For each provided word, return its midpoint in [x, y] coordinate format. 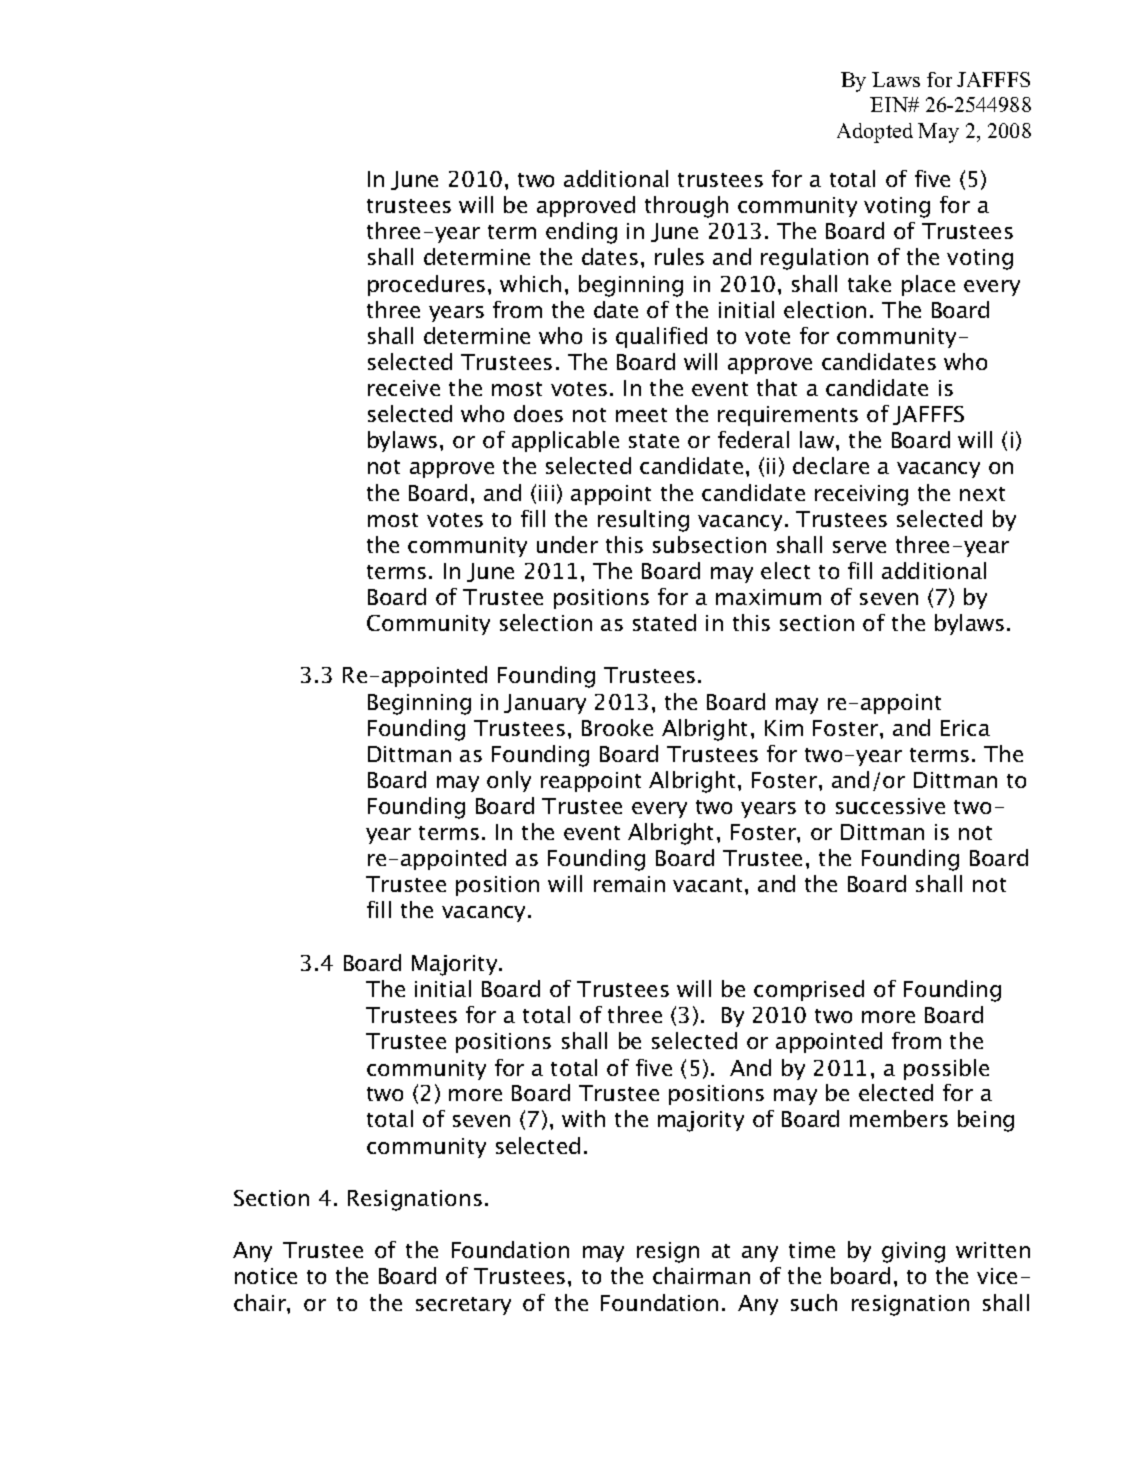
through [686, 207]
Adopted [875, 133]
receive [404, 388]
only [509, 781]
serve [859, 547]
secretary [463, 1306]
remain [629, 884]
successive [890, 806]
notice [266, 1276]
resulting [643, 521]
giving [913, 1252]
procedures [426, 285]
